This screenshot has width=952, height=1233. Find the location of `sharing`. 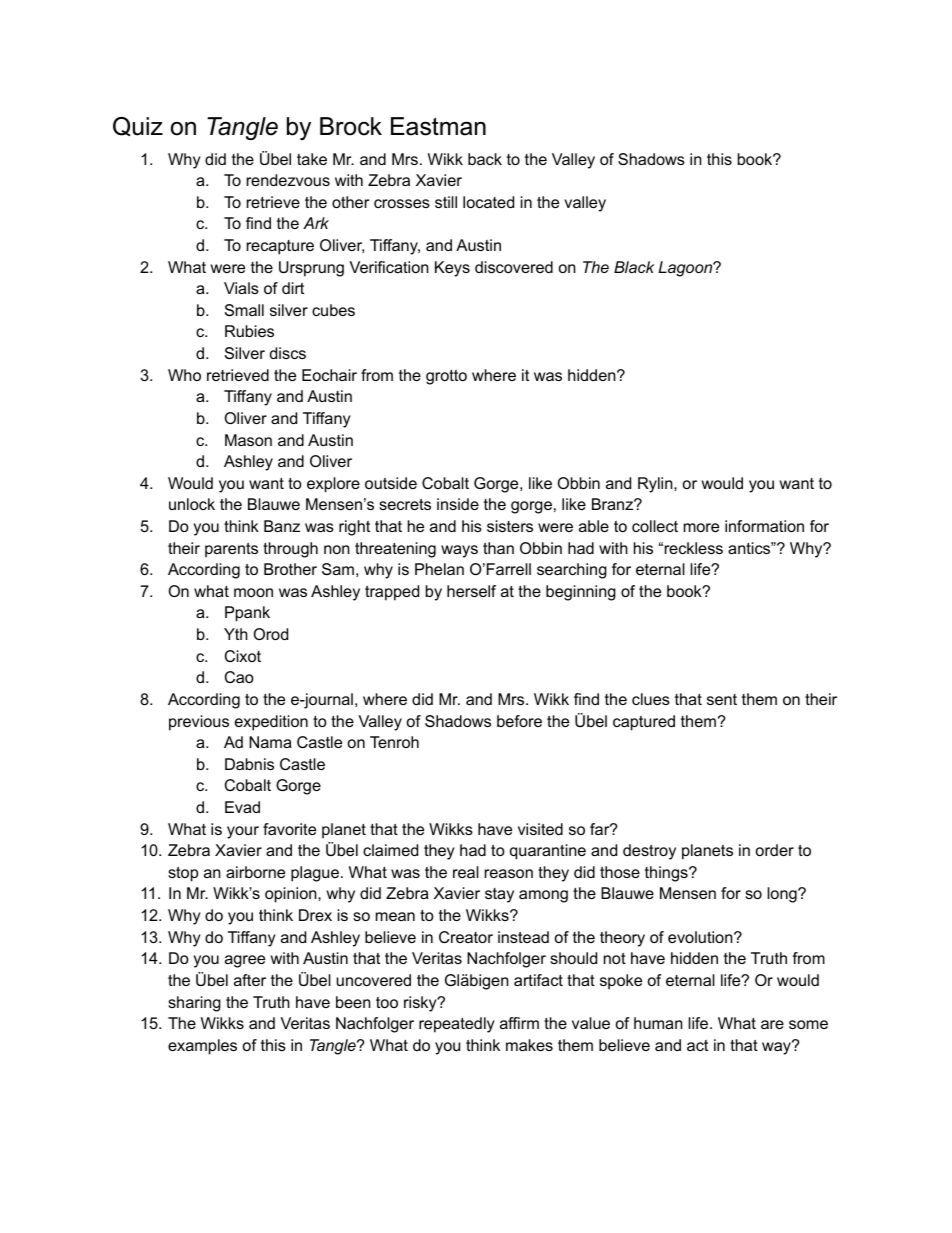

sharing is located at coordinates (194, 1004).
